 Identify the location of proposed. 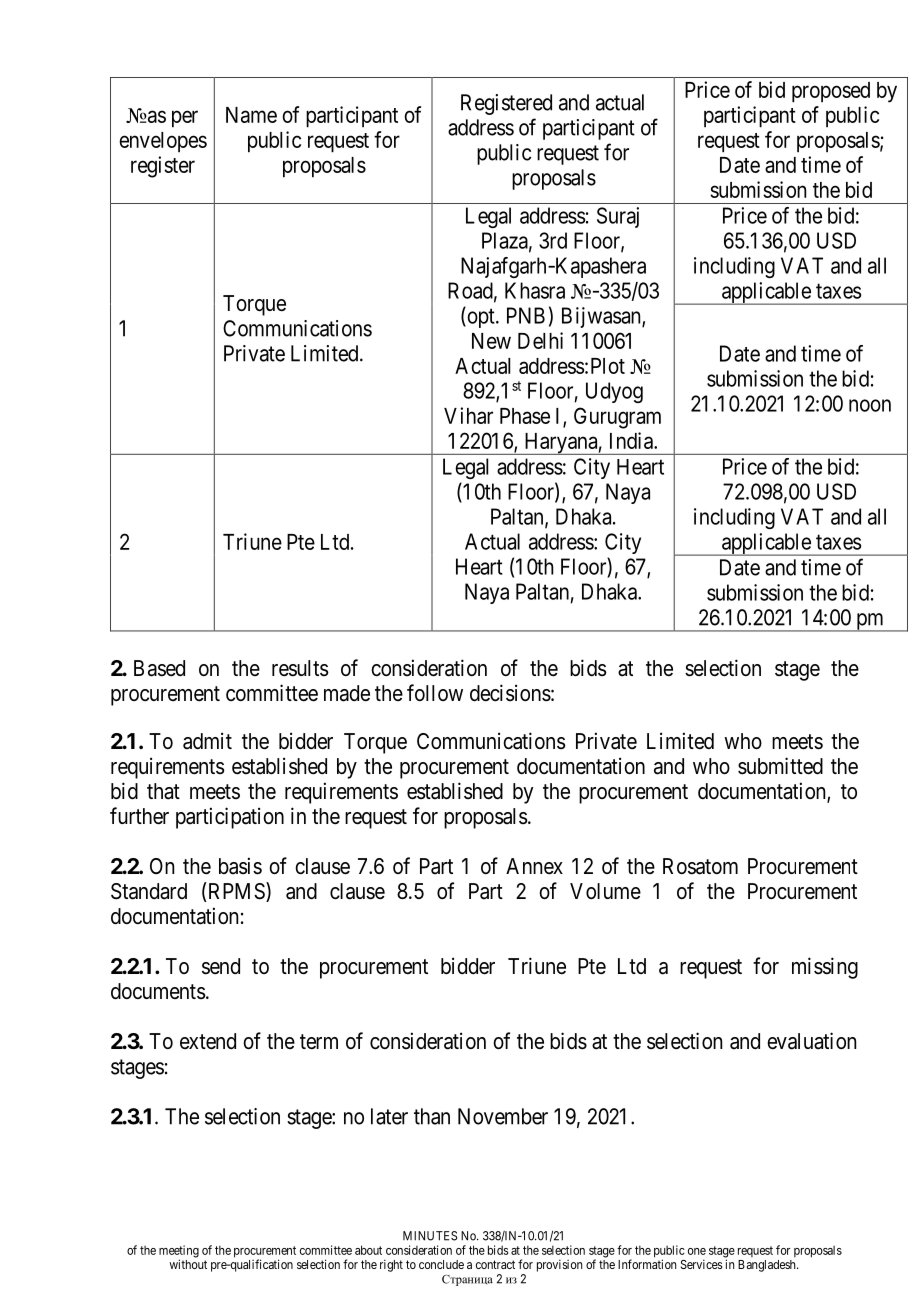
(831, 92).
